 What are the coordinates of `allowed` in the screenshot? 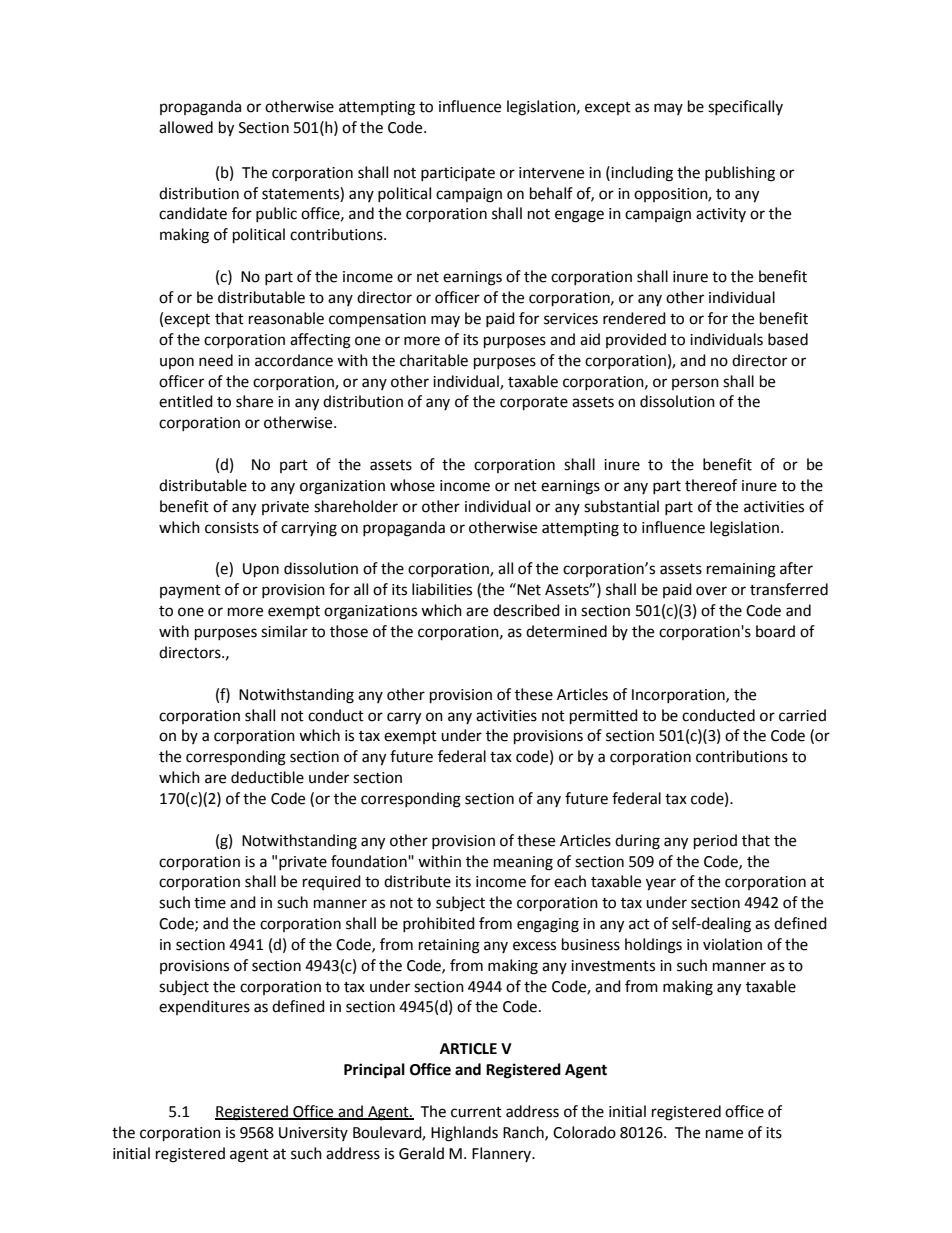 It's located at (186, 127).
